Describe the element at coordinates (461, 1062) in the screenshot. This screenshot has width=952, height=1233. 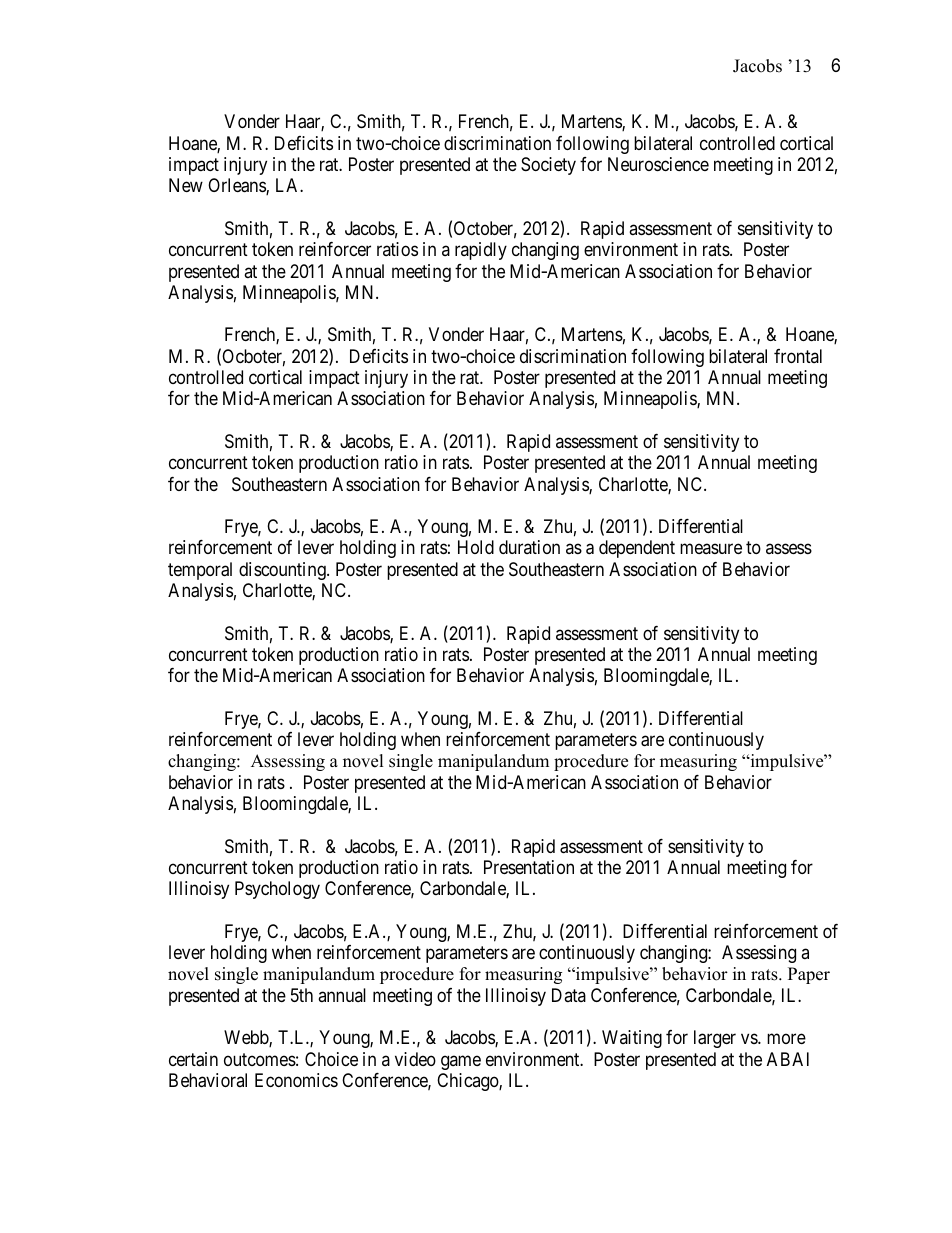
I see `game` at that location.
